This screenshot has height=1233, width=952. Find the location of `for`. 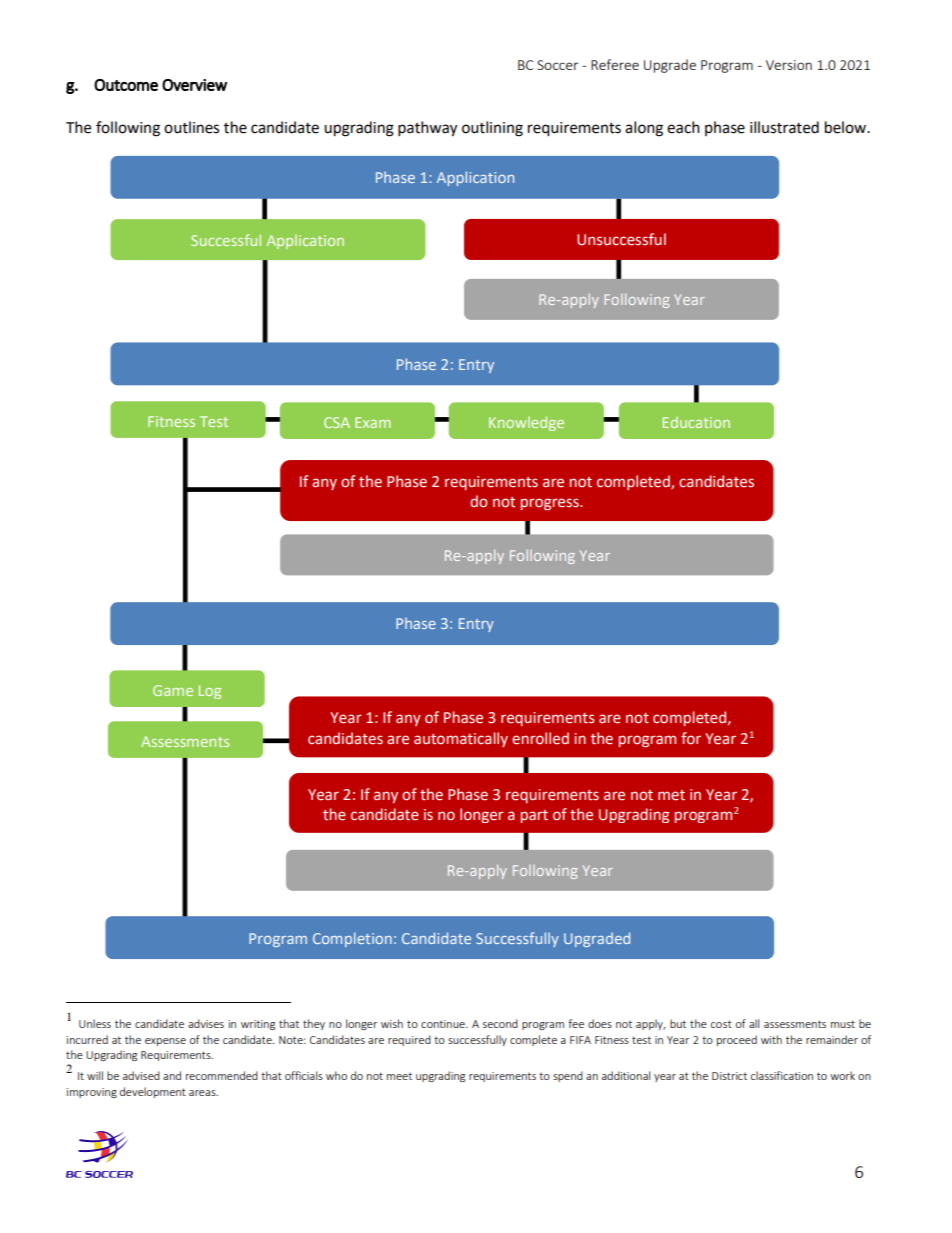

for is located at coordinates (691, 738).
